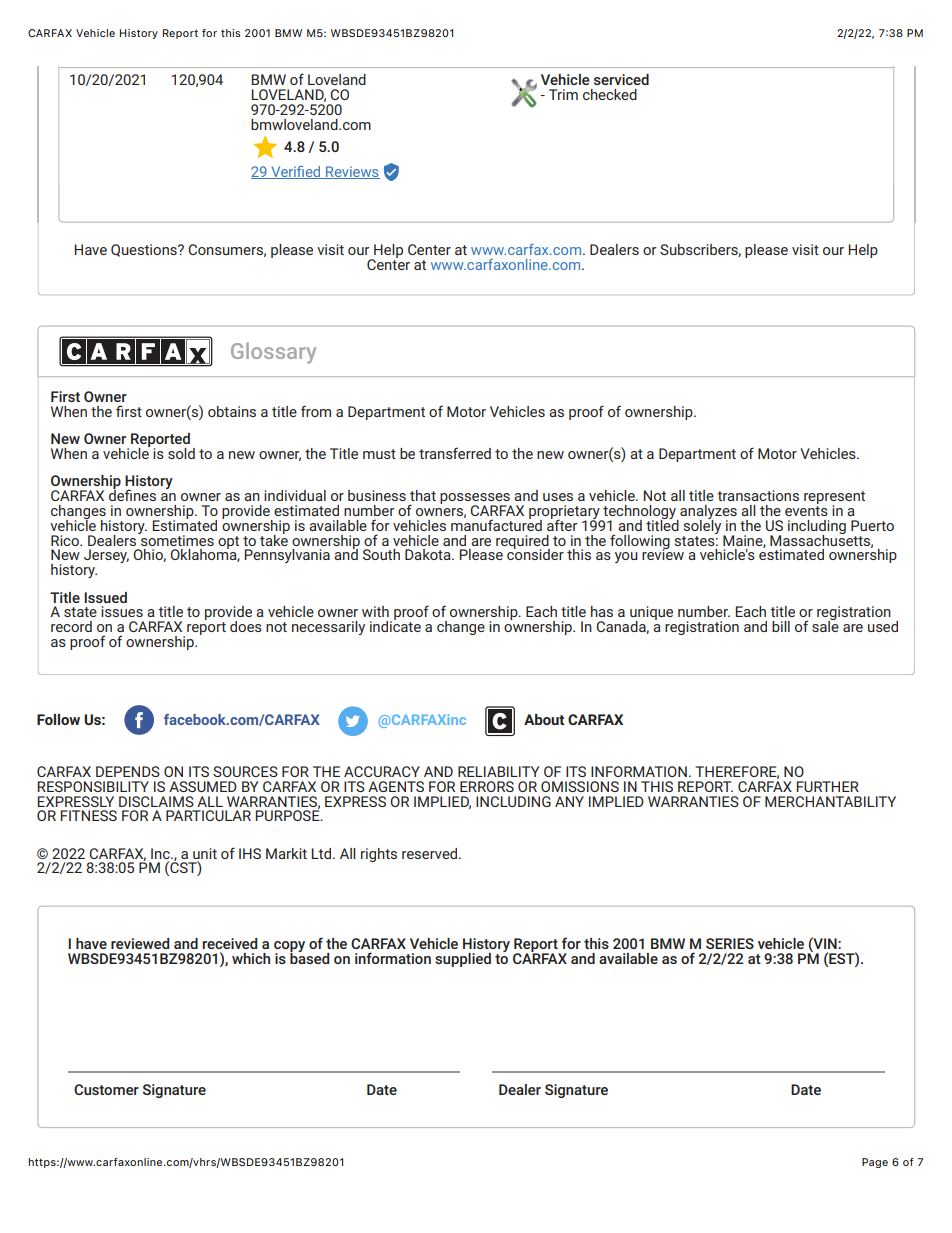 This screenshot has width=952, height=1233. What do you see at coordinates (781, 626) in the screenshot?
I see `bill` at bounding box center [781, 626].
